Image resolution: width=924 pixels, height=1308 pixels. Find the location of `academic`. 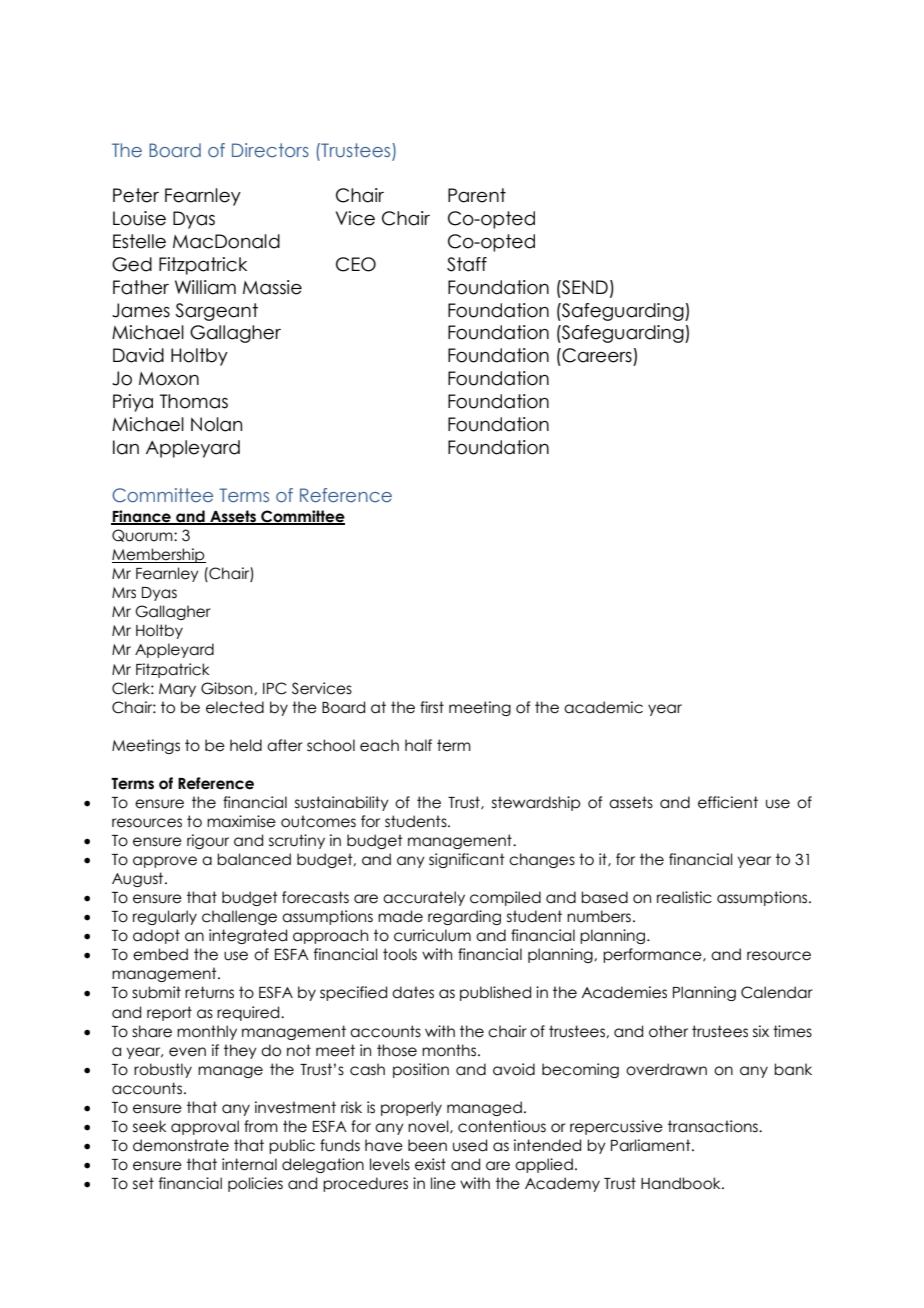

academic is located at coordinates (603, 707).
